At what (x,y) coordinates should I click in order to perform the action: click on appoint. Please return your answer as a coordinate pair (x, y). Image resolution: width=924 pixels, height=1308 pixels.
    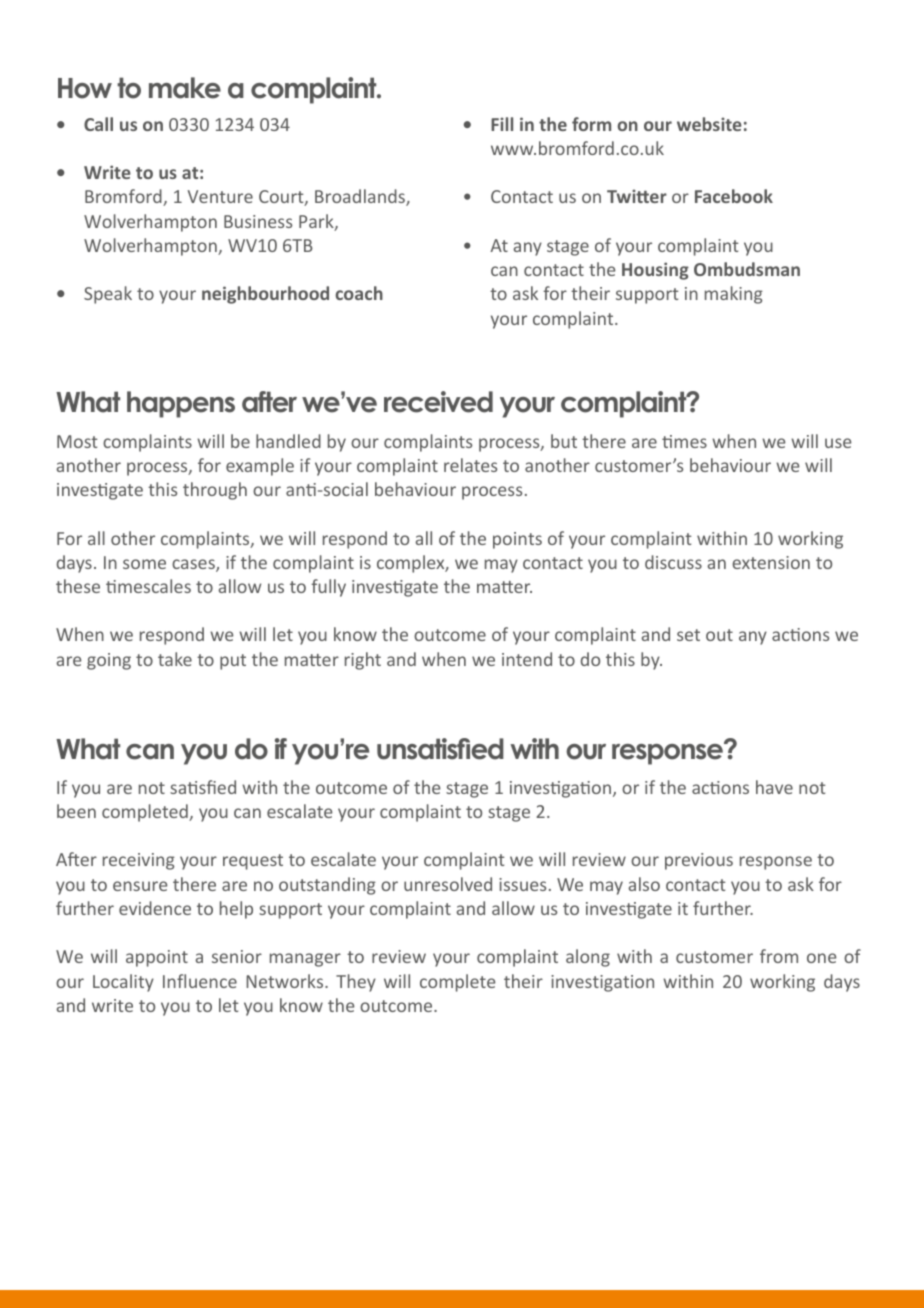
    Looking at the image, I should click on (157, 958).
